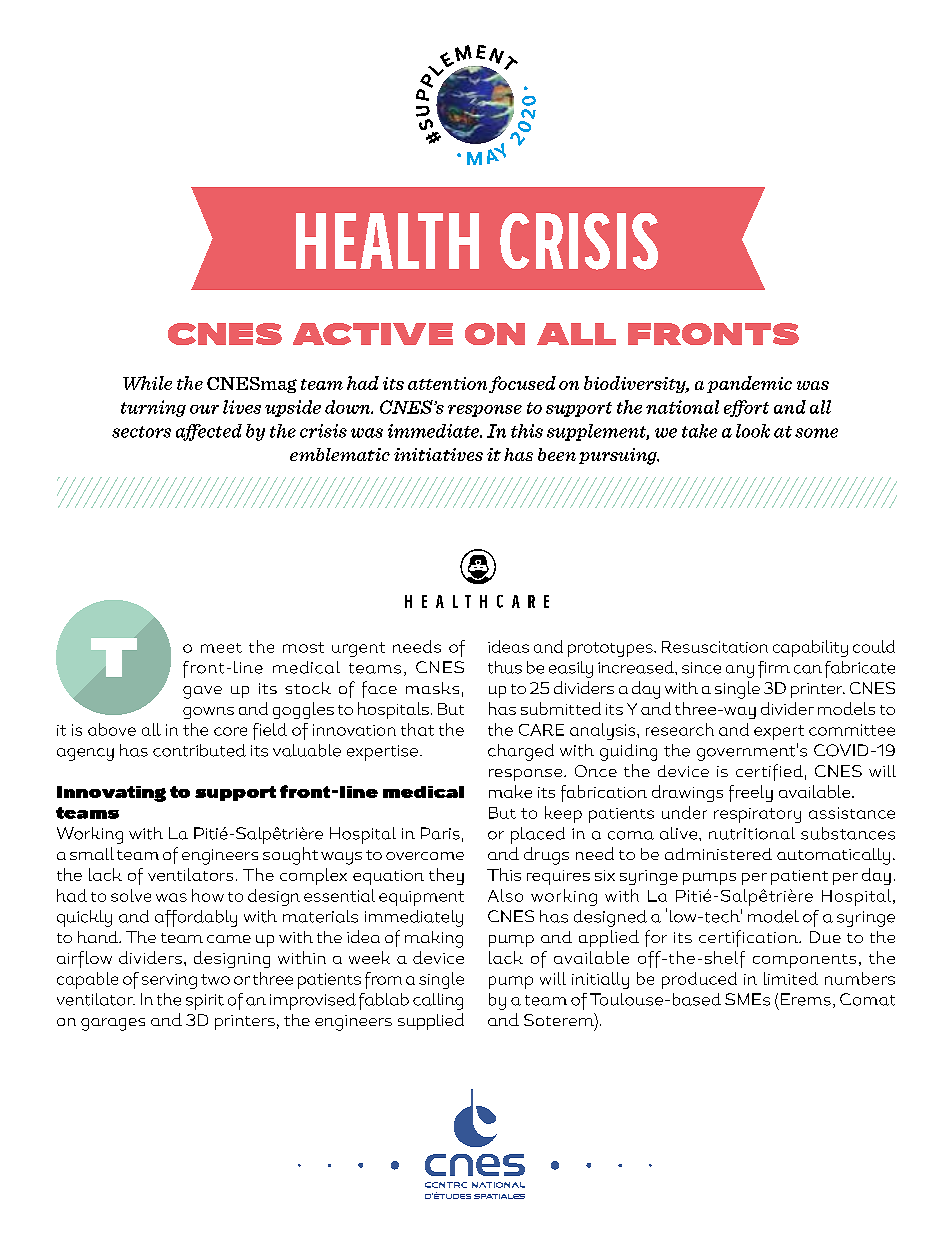 The width and height of the image is (952, 1233). Describe the element at coordinates (147, 383) in the image. I see `While` at that location.
